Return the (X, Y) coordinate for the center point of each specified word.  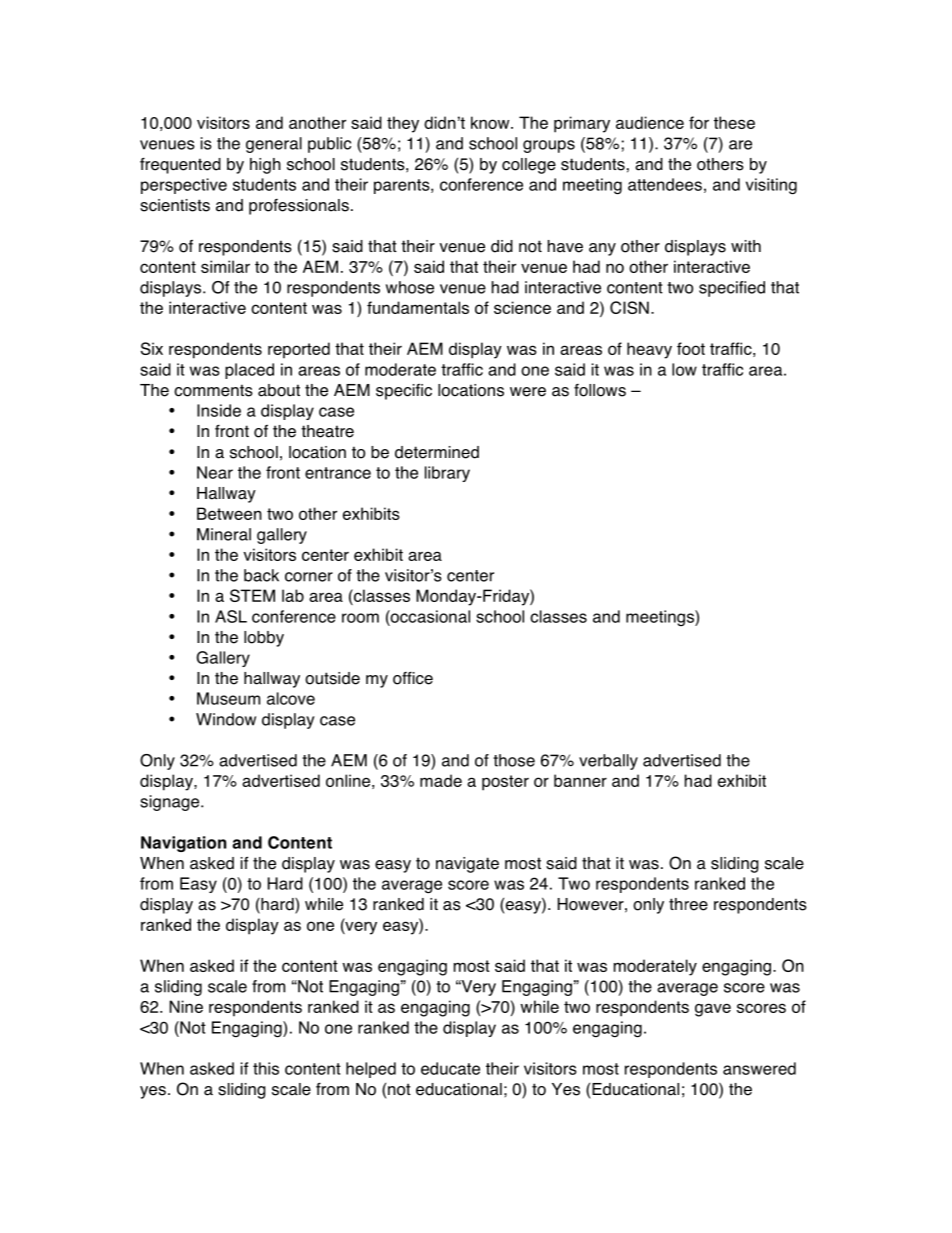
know (491, 122)
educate (450, 1068)
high (265, 166)
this (266, 1068)
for (699, 122)
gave (713, 1010)
